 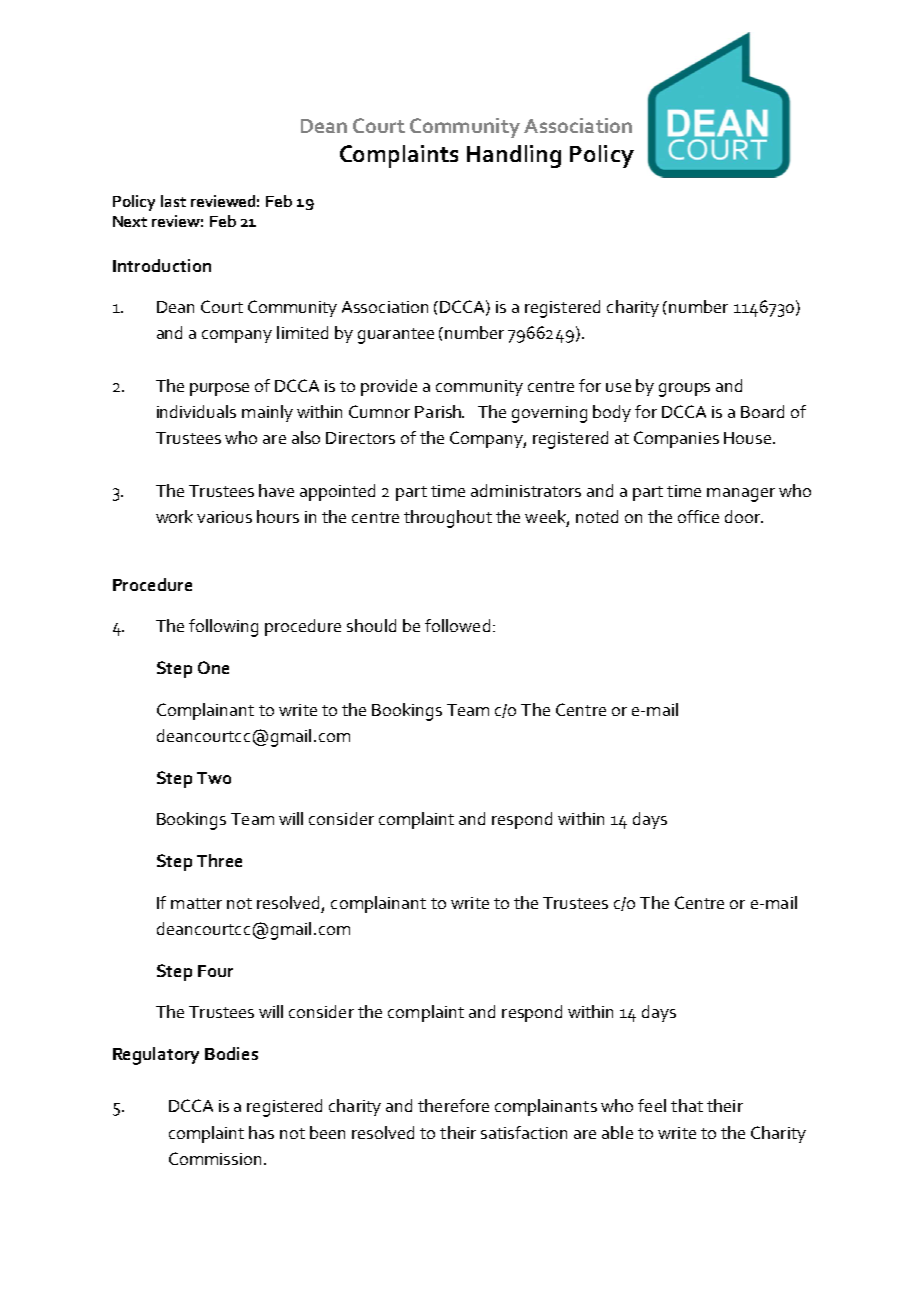 I want to click on Parish, so click(x=439, y=411).
